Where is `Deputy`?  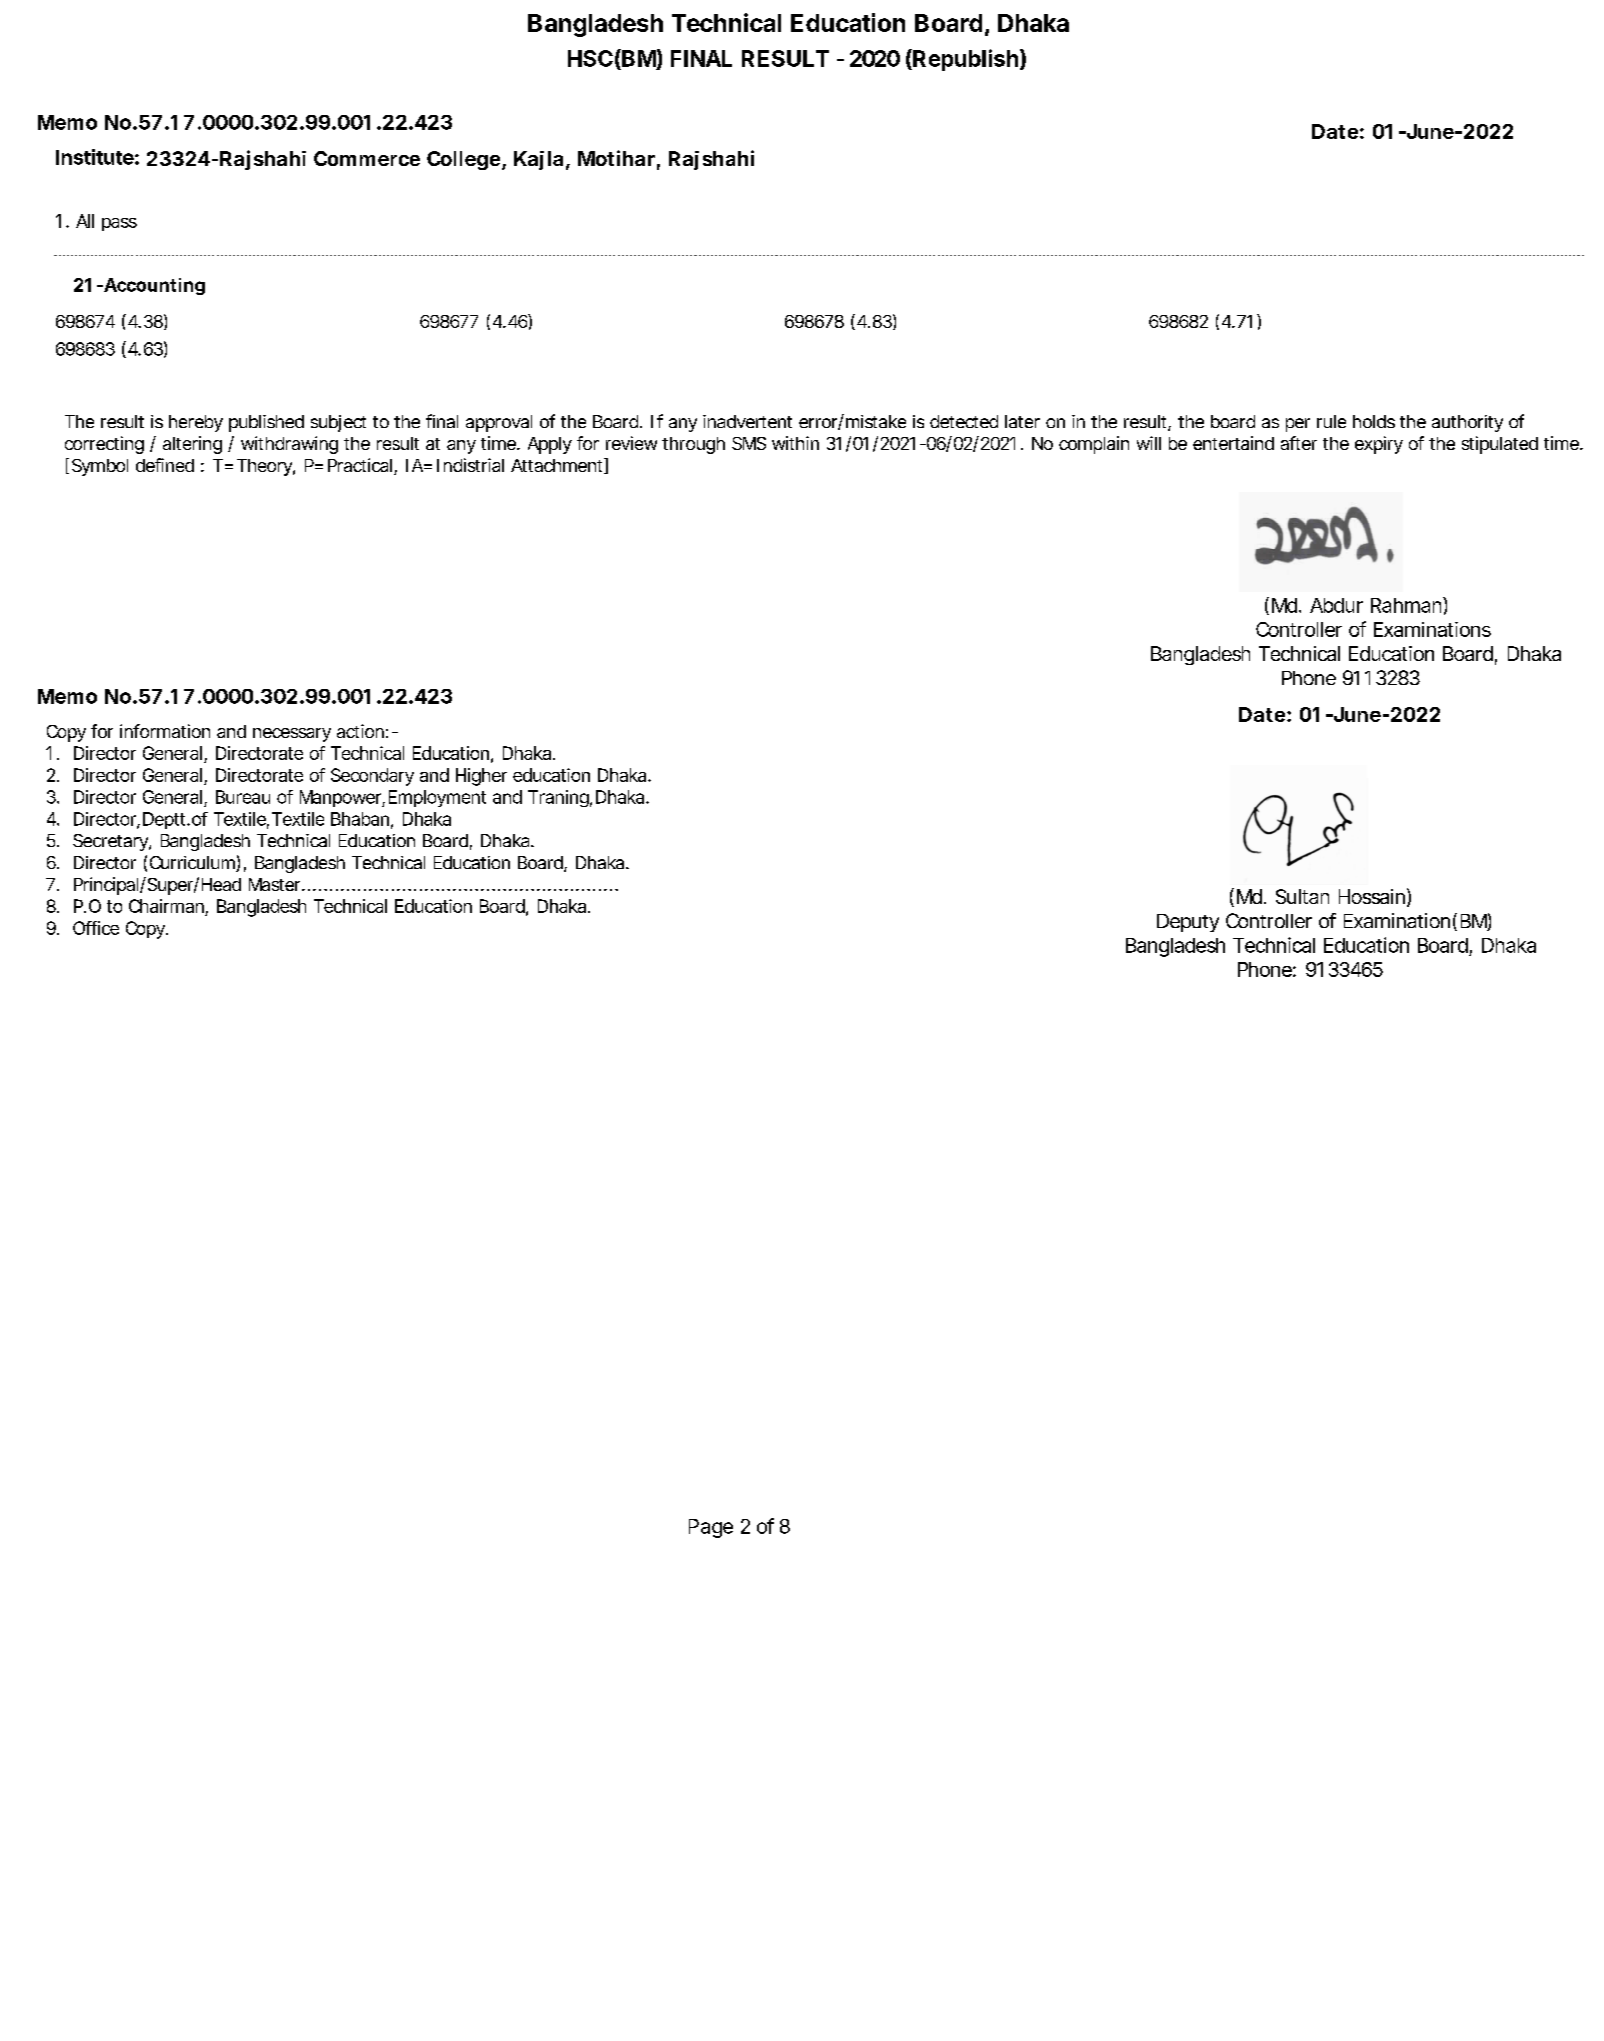
Deputy is located at coordinates (1188, 923).
